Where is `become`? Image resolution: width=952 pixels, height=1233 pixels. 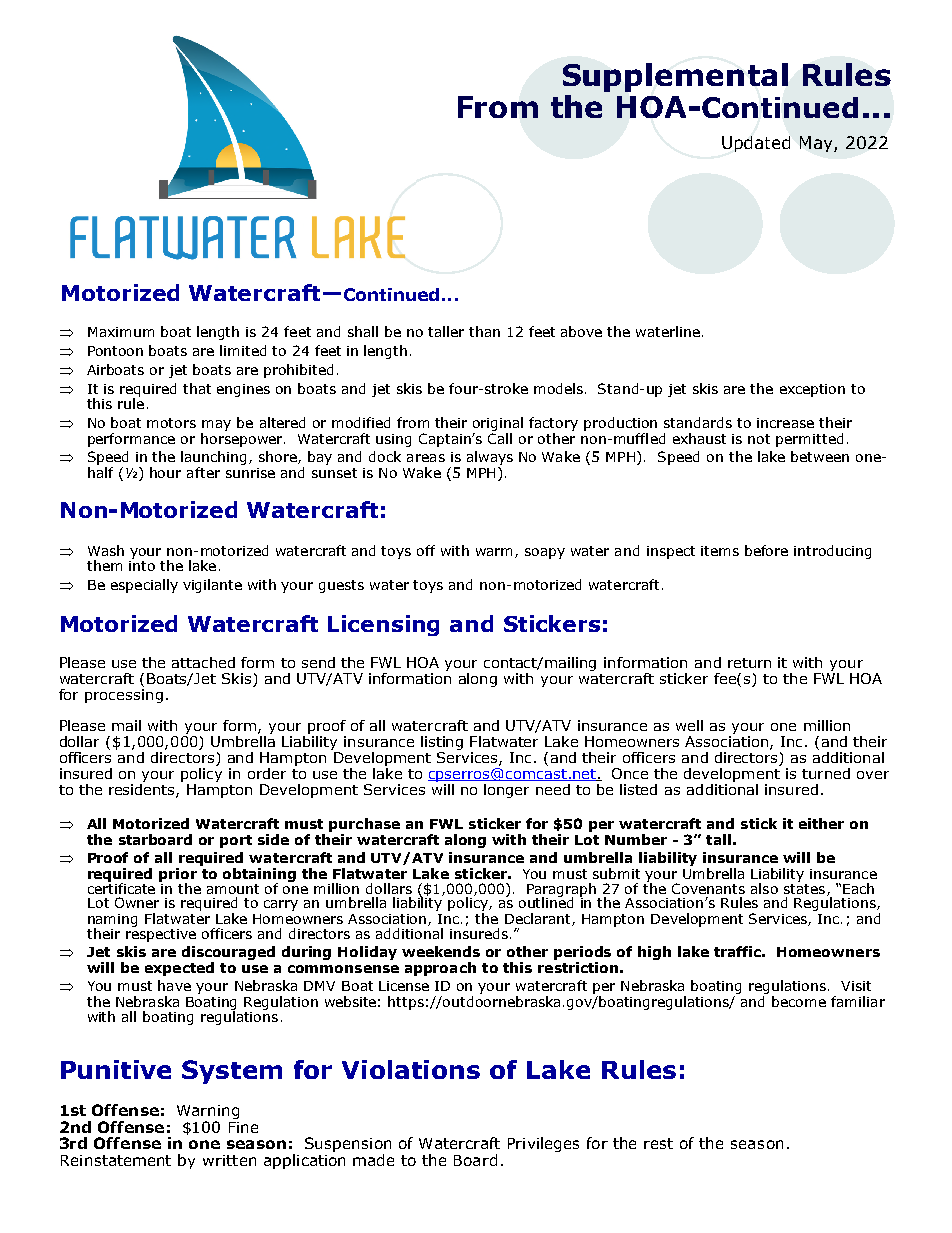
become is located at coordinates (799, 1001).
